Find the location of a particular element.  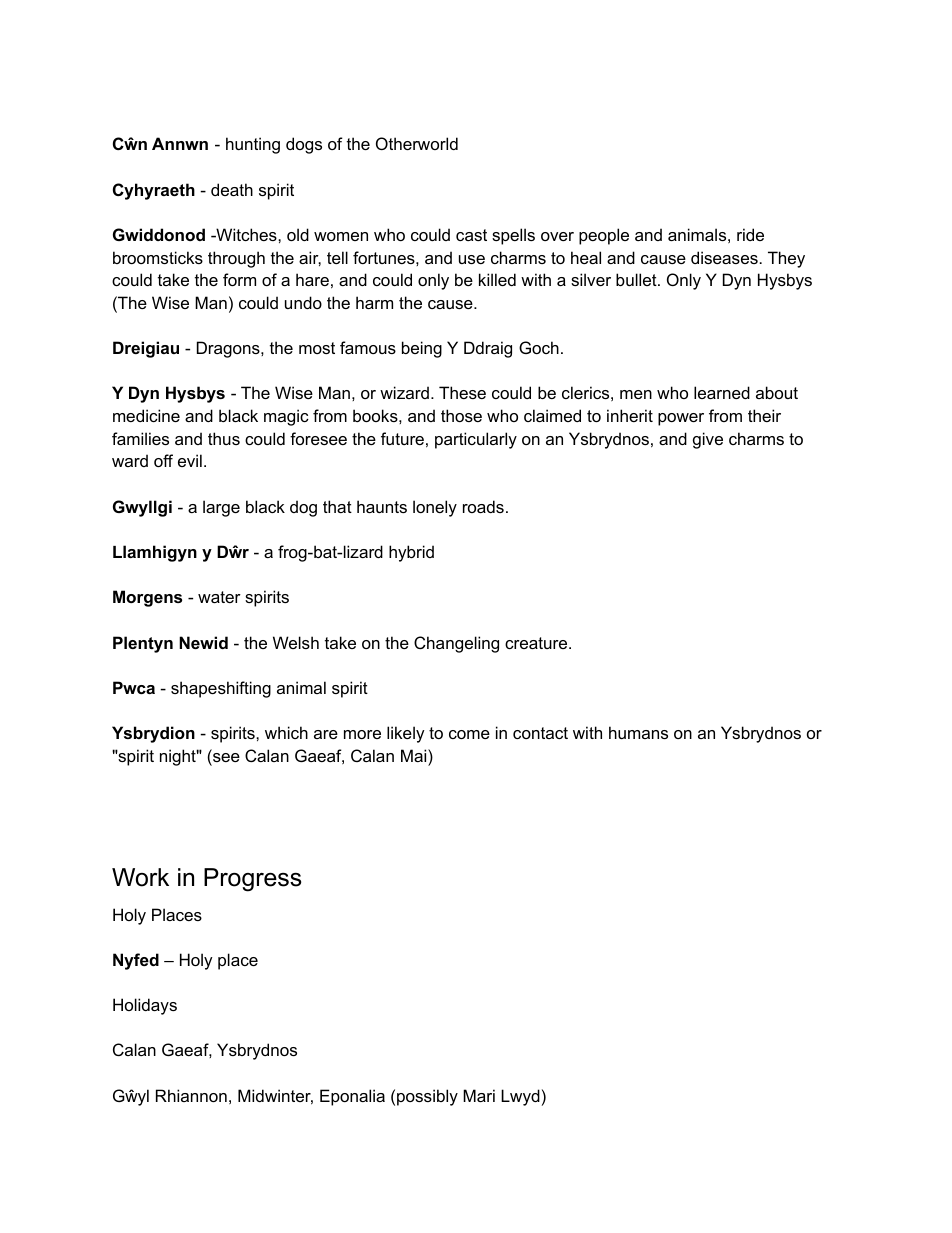

death is located at coordinates (232, 189).
